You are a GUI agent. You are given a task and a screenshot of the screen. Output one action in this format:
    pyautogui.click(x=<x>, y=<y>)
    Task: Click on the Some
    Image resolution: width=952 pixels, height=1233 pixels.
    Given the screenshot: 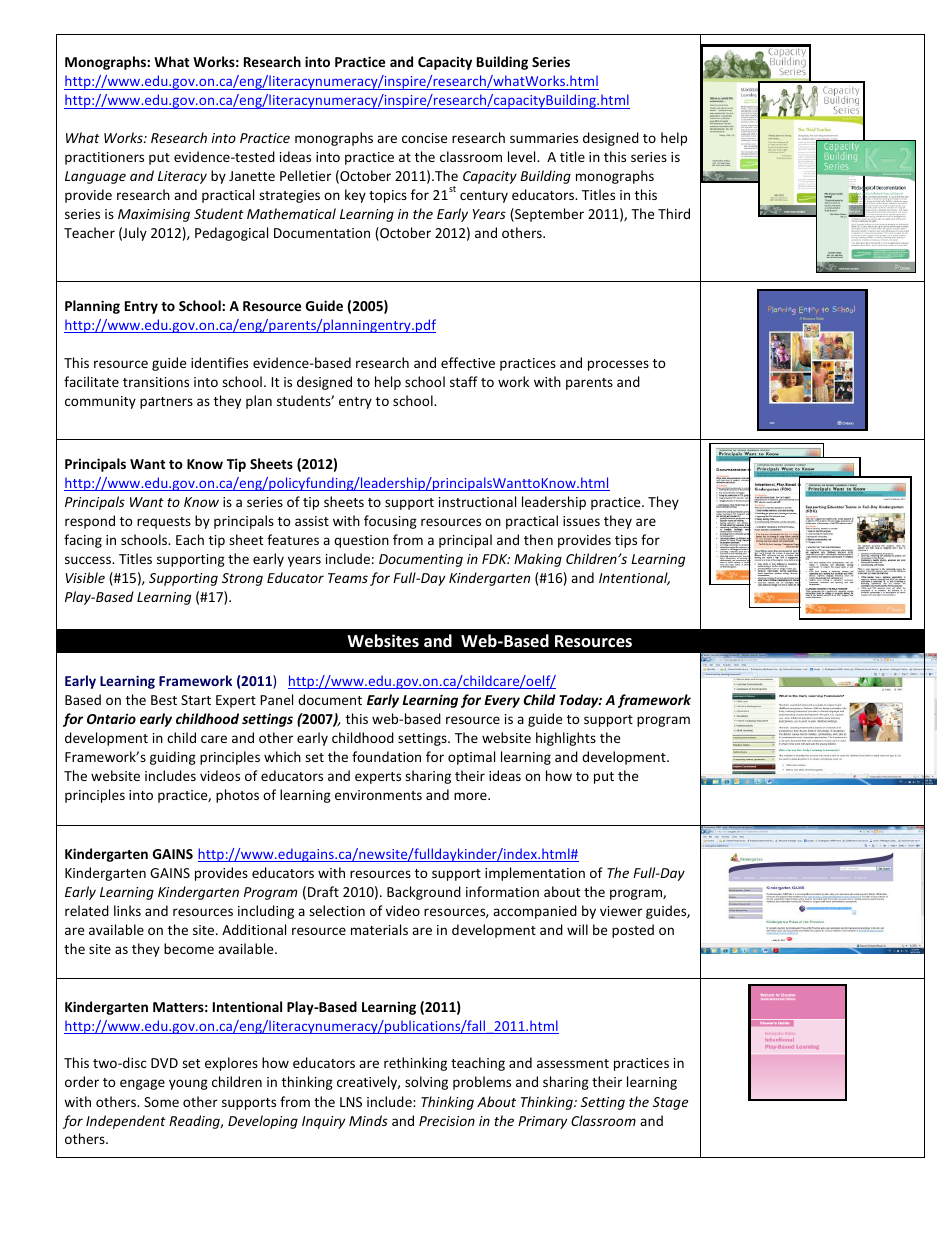 What is the action you would take?
    pyautogui.click(x=161, y=1102)
